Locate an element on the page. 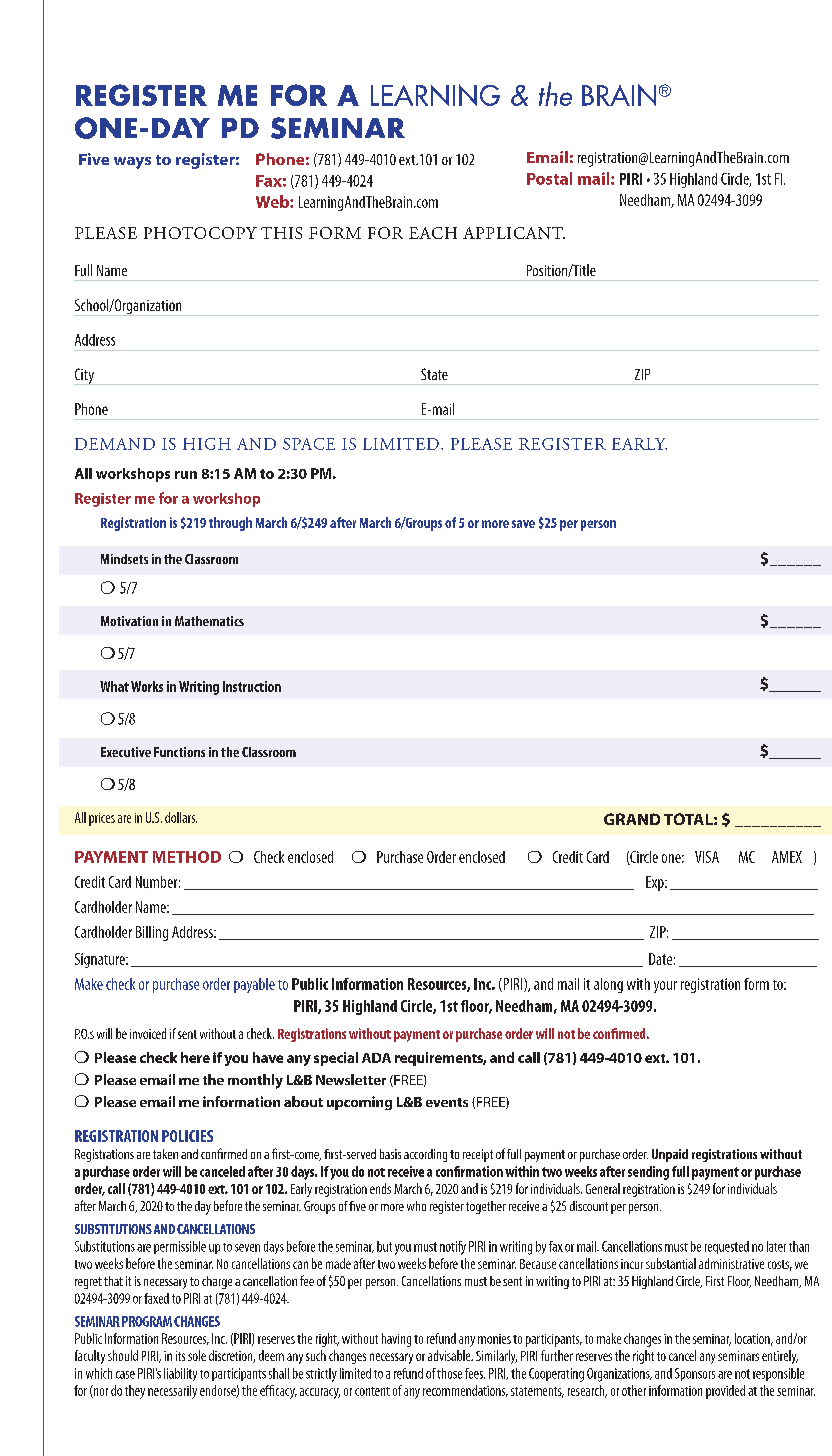 The width and height of the document is (832, 1456). EACH is located at coordinates (433, 233).
